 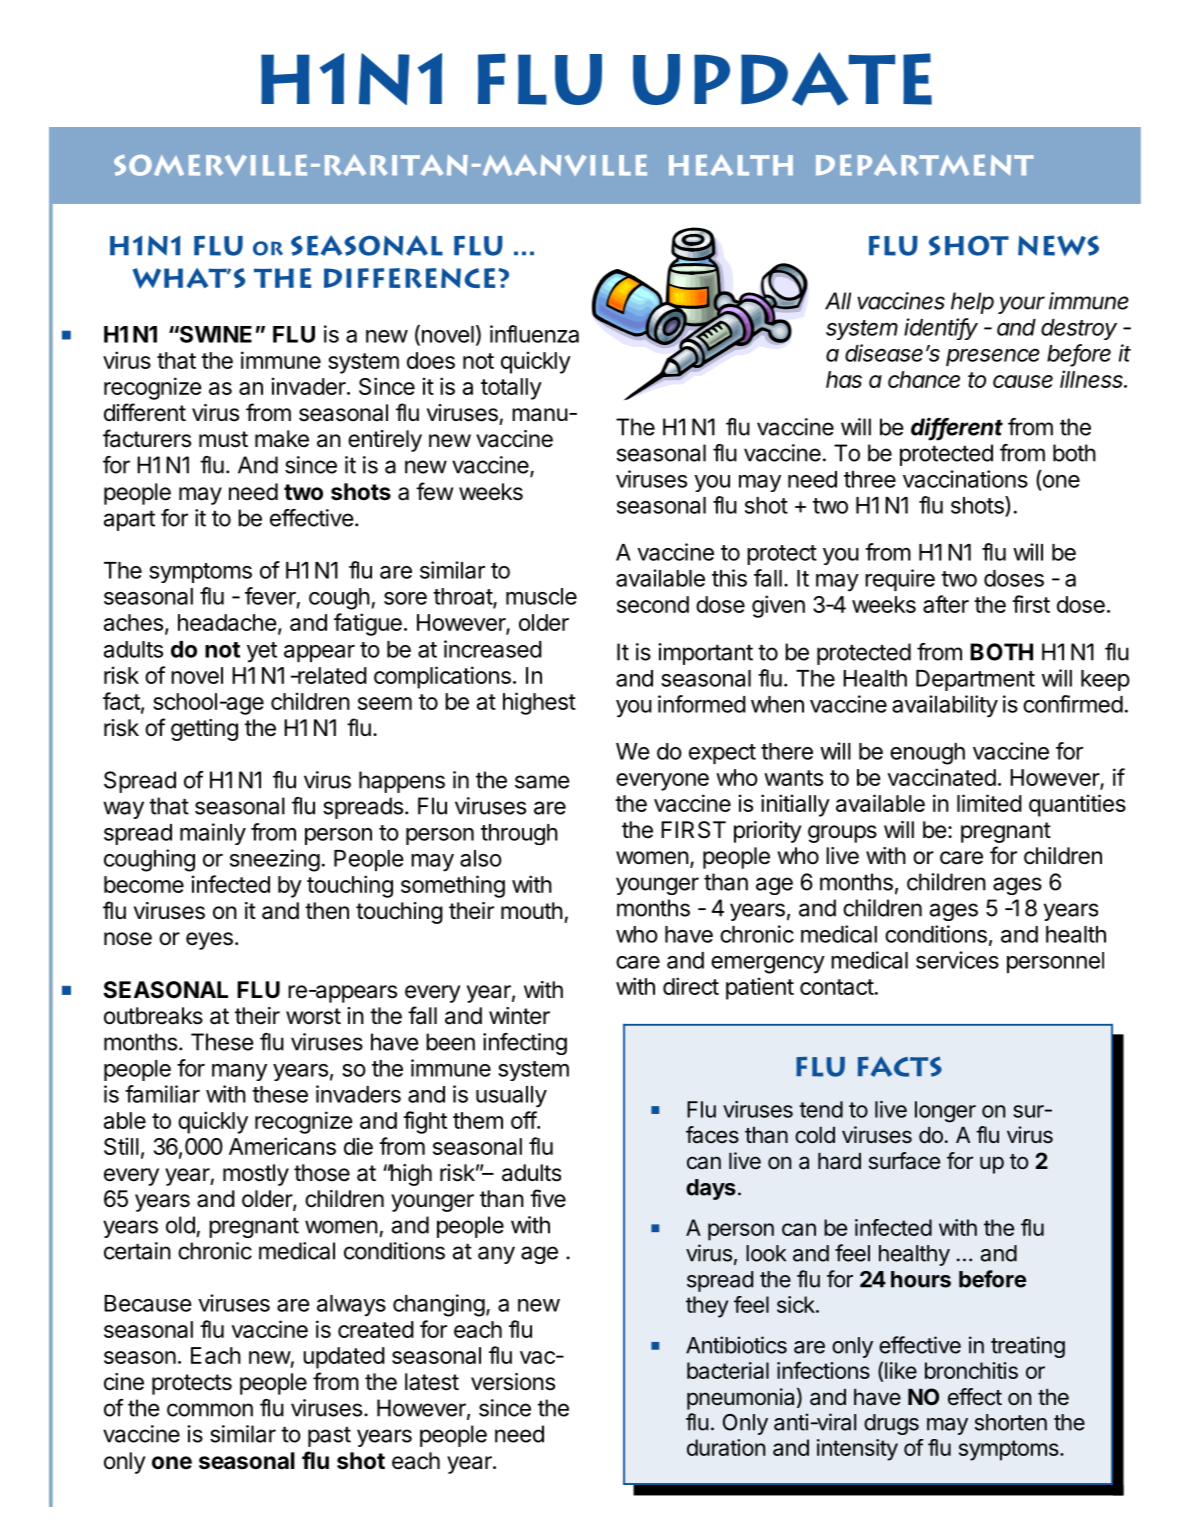 What do you see at coordinates (972, 303) in the document?
I see `help` at bounding box center [972, 303].
